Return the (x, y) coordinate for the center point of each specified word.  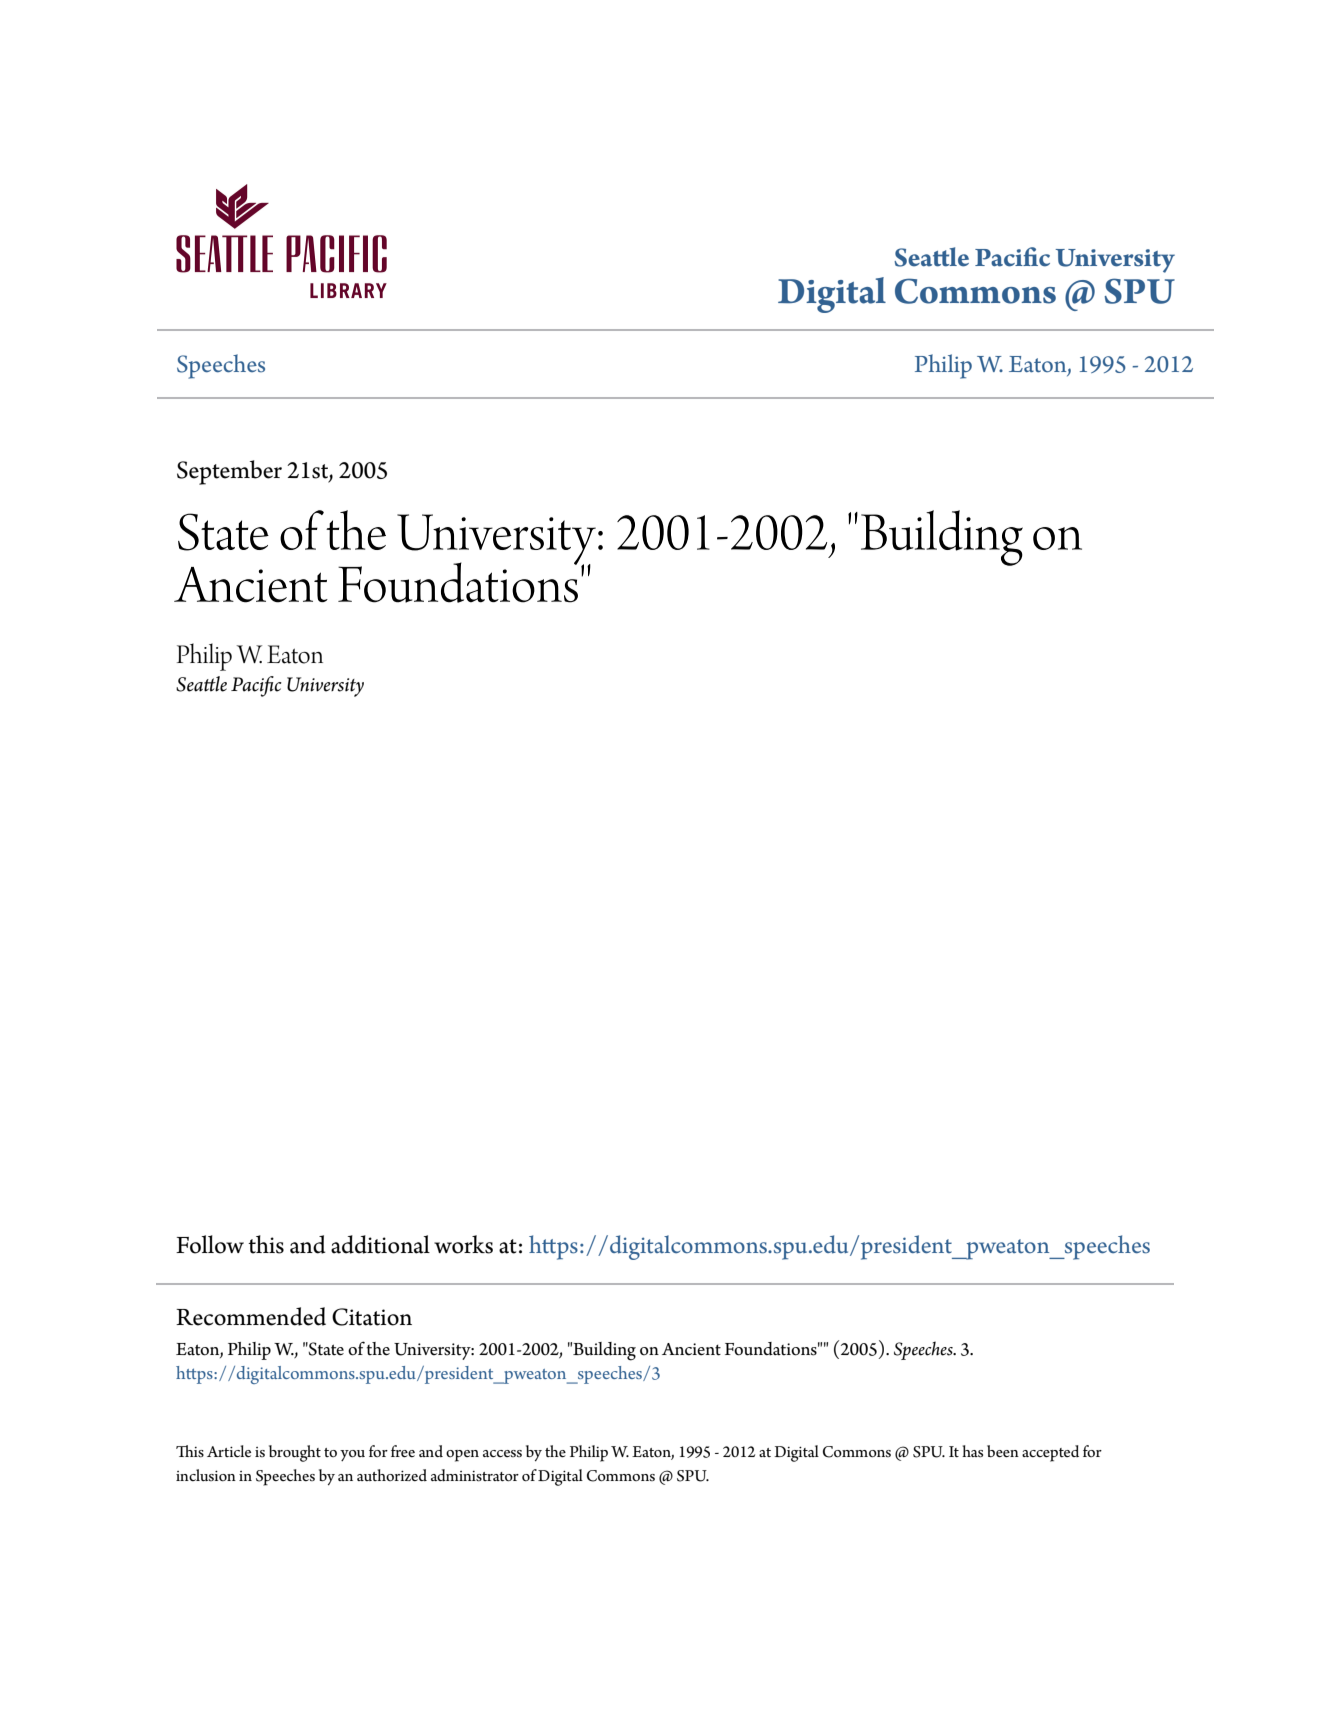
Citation (372, 1317)
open (462, 1456)
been (1003, 1451)
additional (380, 1244)
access (502, 1453)
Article (229, 1451)
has (972, 1451)
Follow (210, 1244)
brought (295, 1453)
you (352, 1455)
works (463, 1244)
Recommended (251, 1316)
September (229, 472)
